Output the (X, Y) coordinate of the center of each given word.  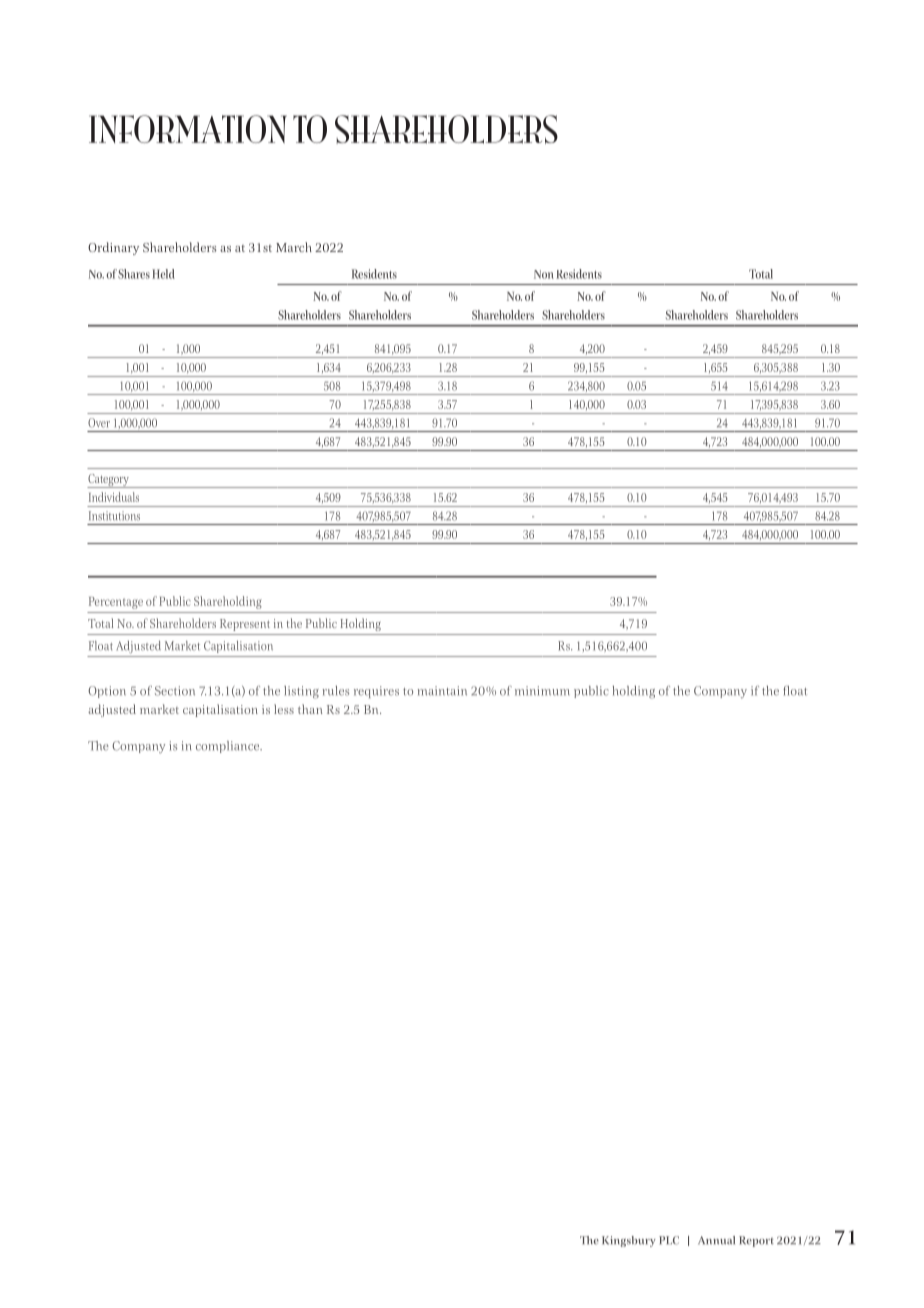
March (294, 247)
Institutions (114, 516)
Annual (716, 1240)
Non (544, 274)
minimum (542, 691)
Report (756, 1241)
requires (376, 692)
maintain (442, 691)
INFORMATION (188, 129)
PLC (669, 1240)
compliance (229, 747)
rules (336, 691)
